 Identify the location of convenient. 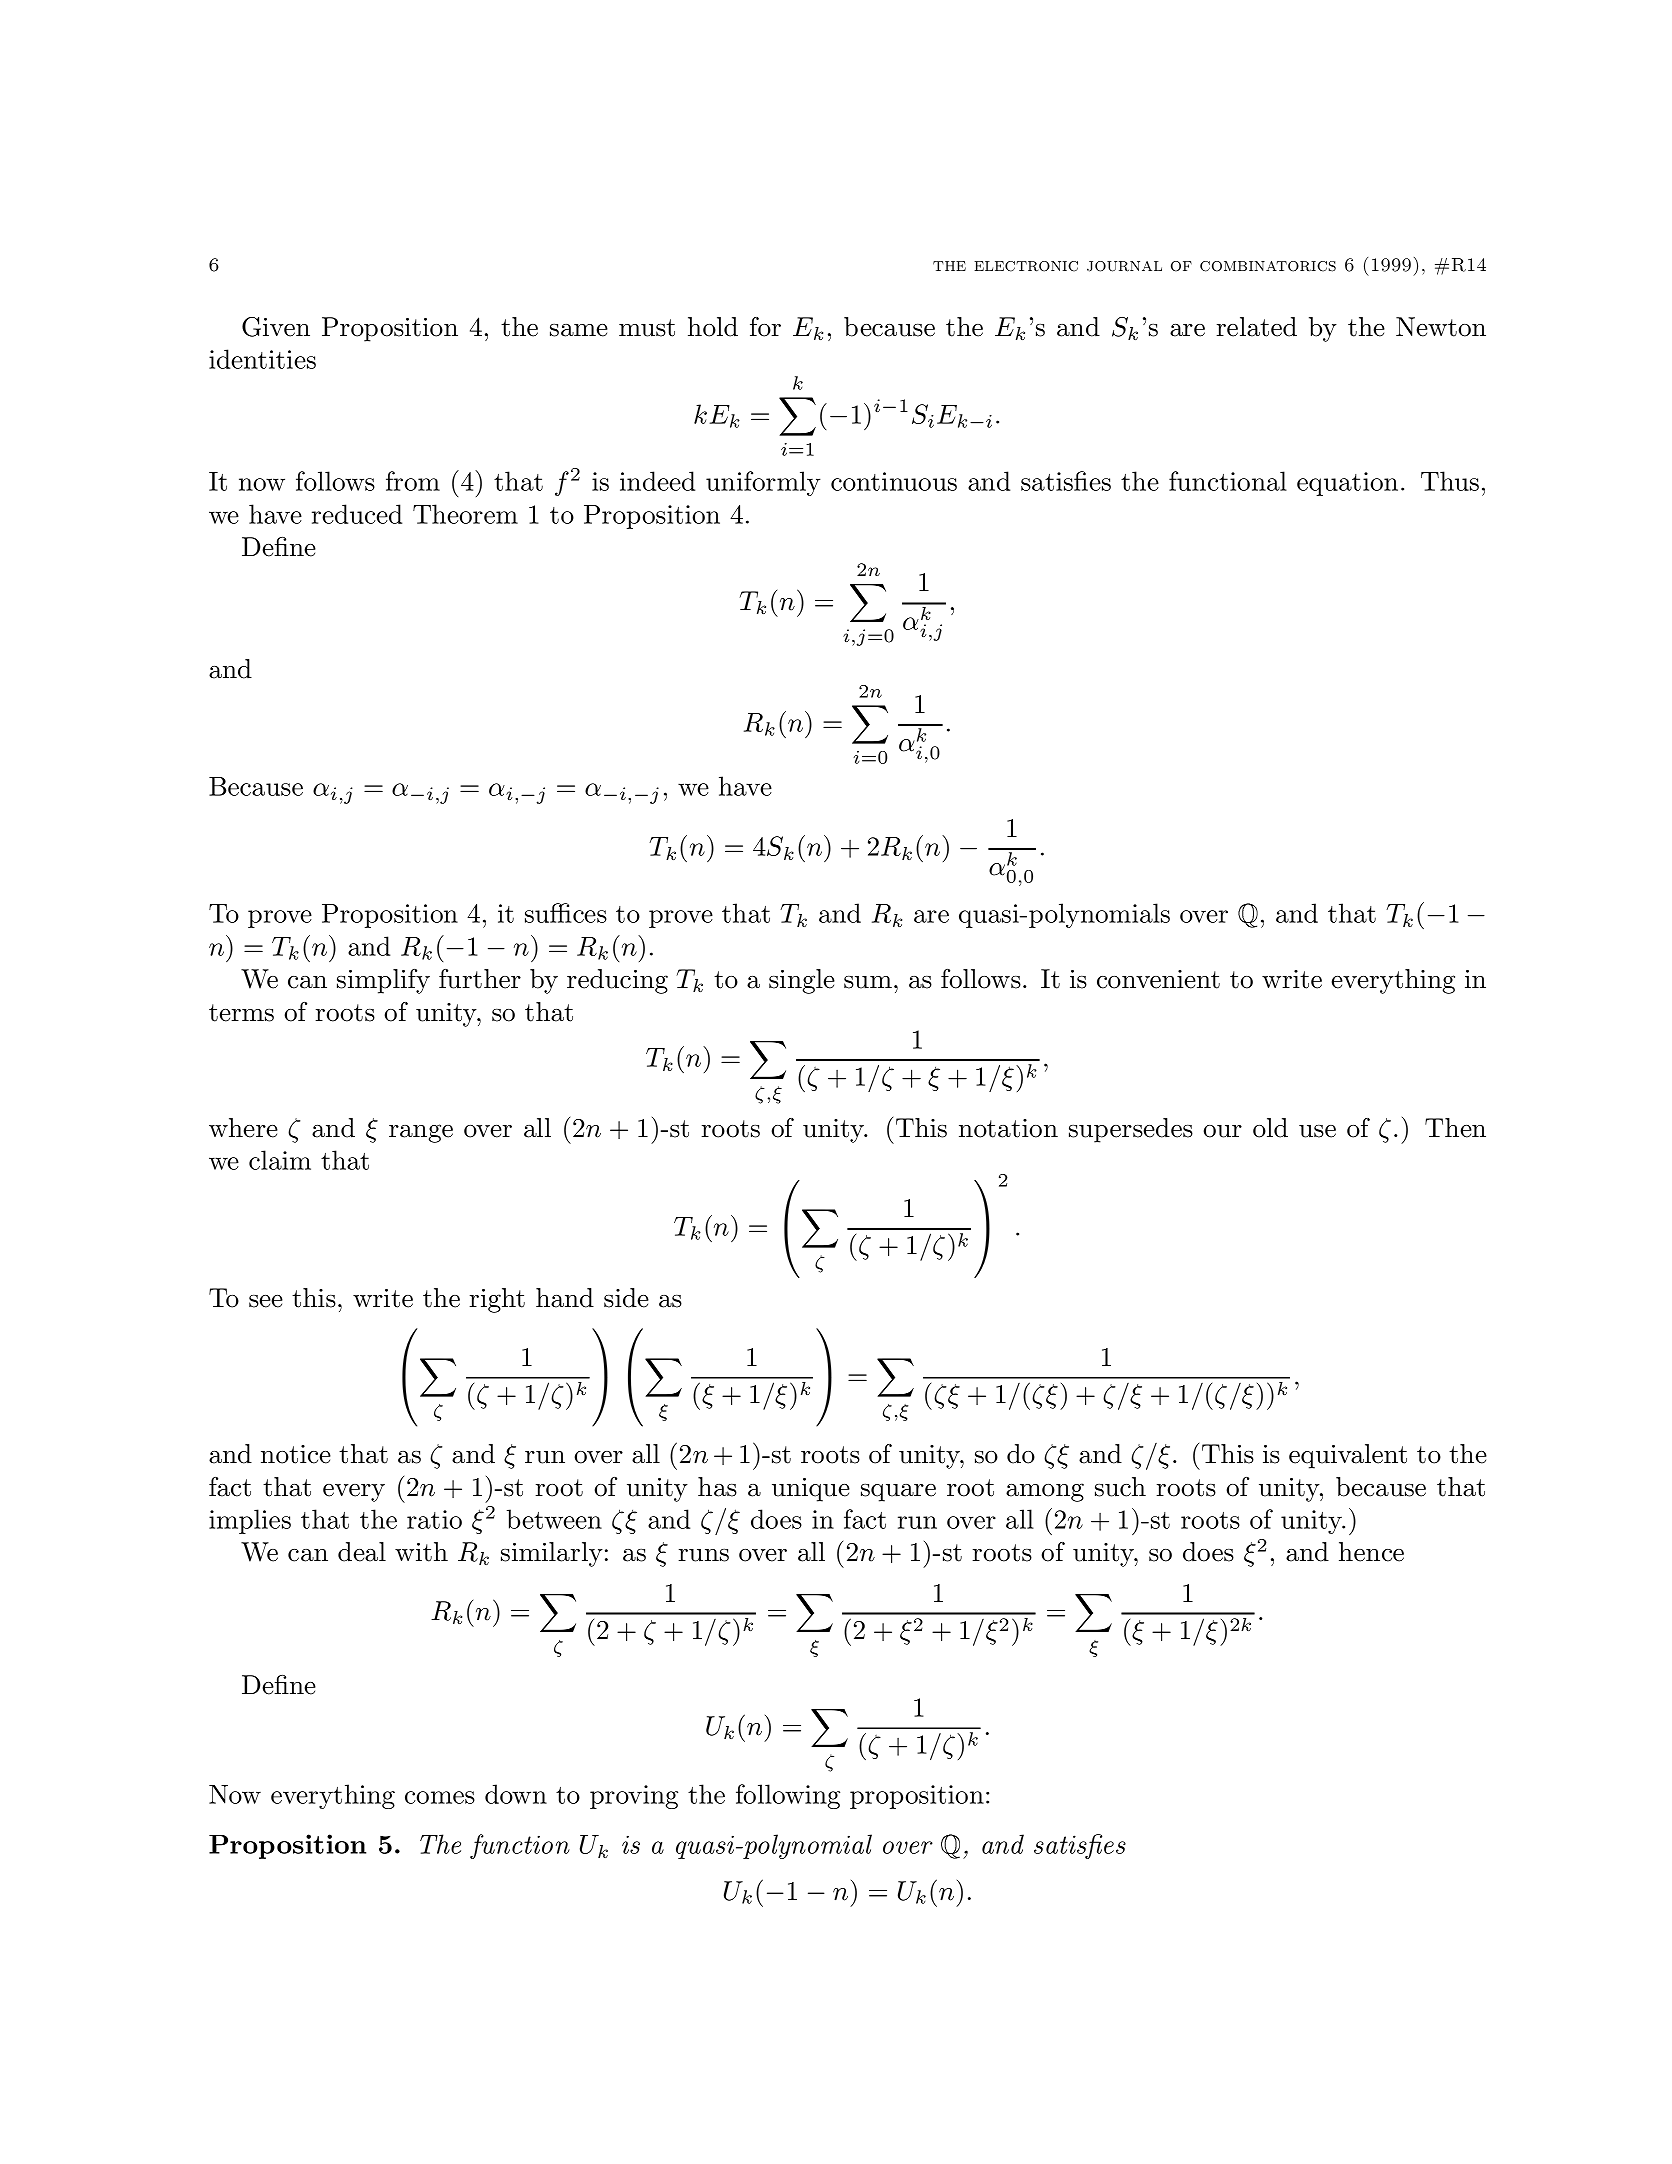
(1158, 979).
